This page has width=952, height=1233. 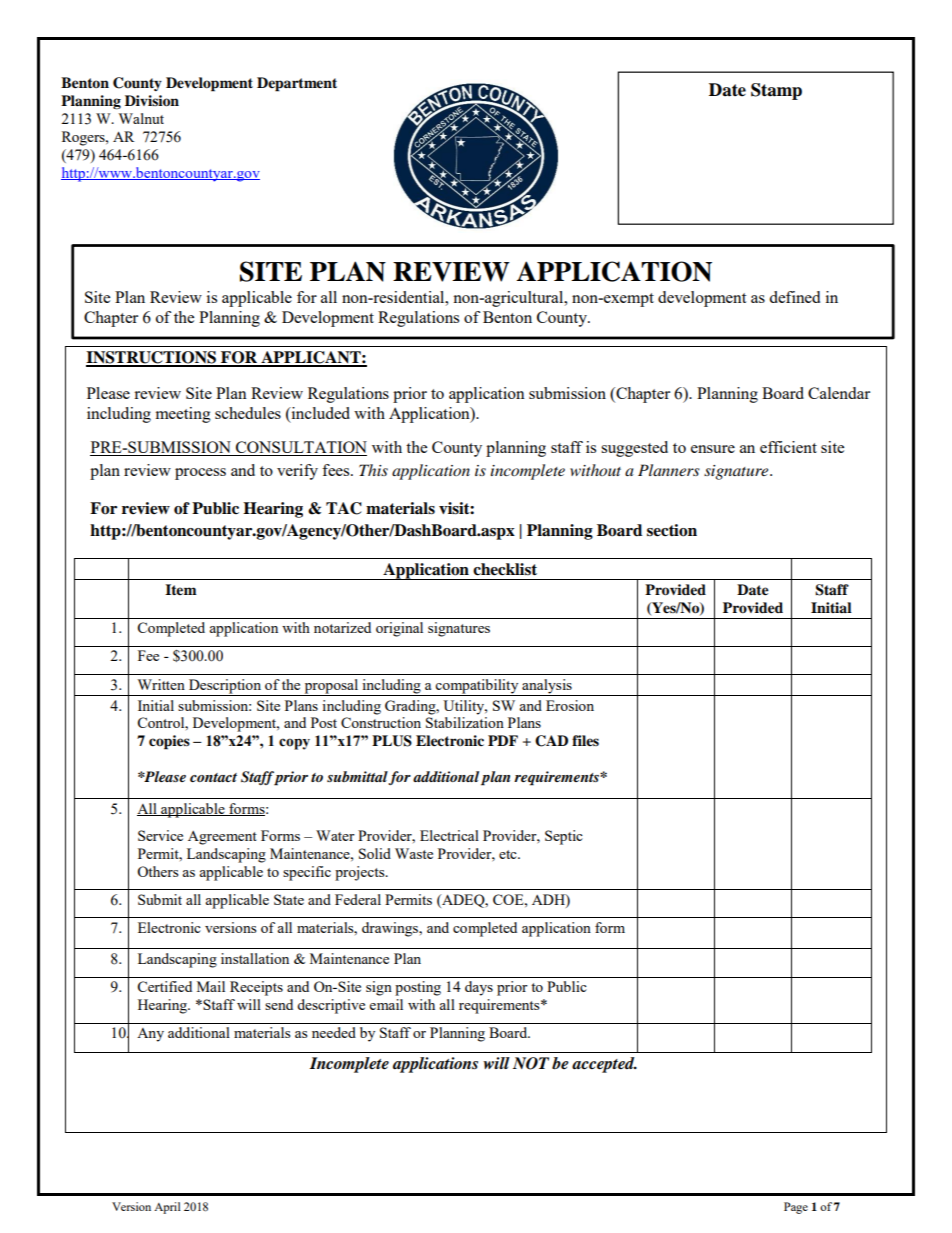 What do you see at coordinates (604, 1065) in the page?
I see `accepted` at bounding box center [604, 1065].
